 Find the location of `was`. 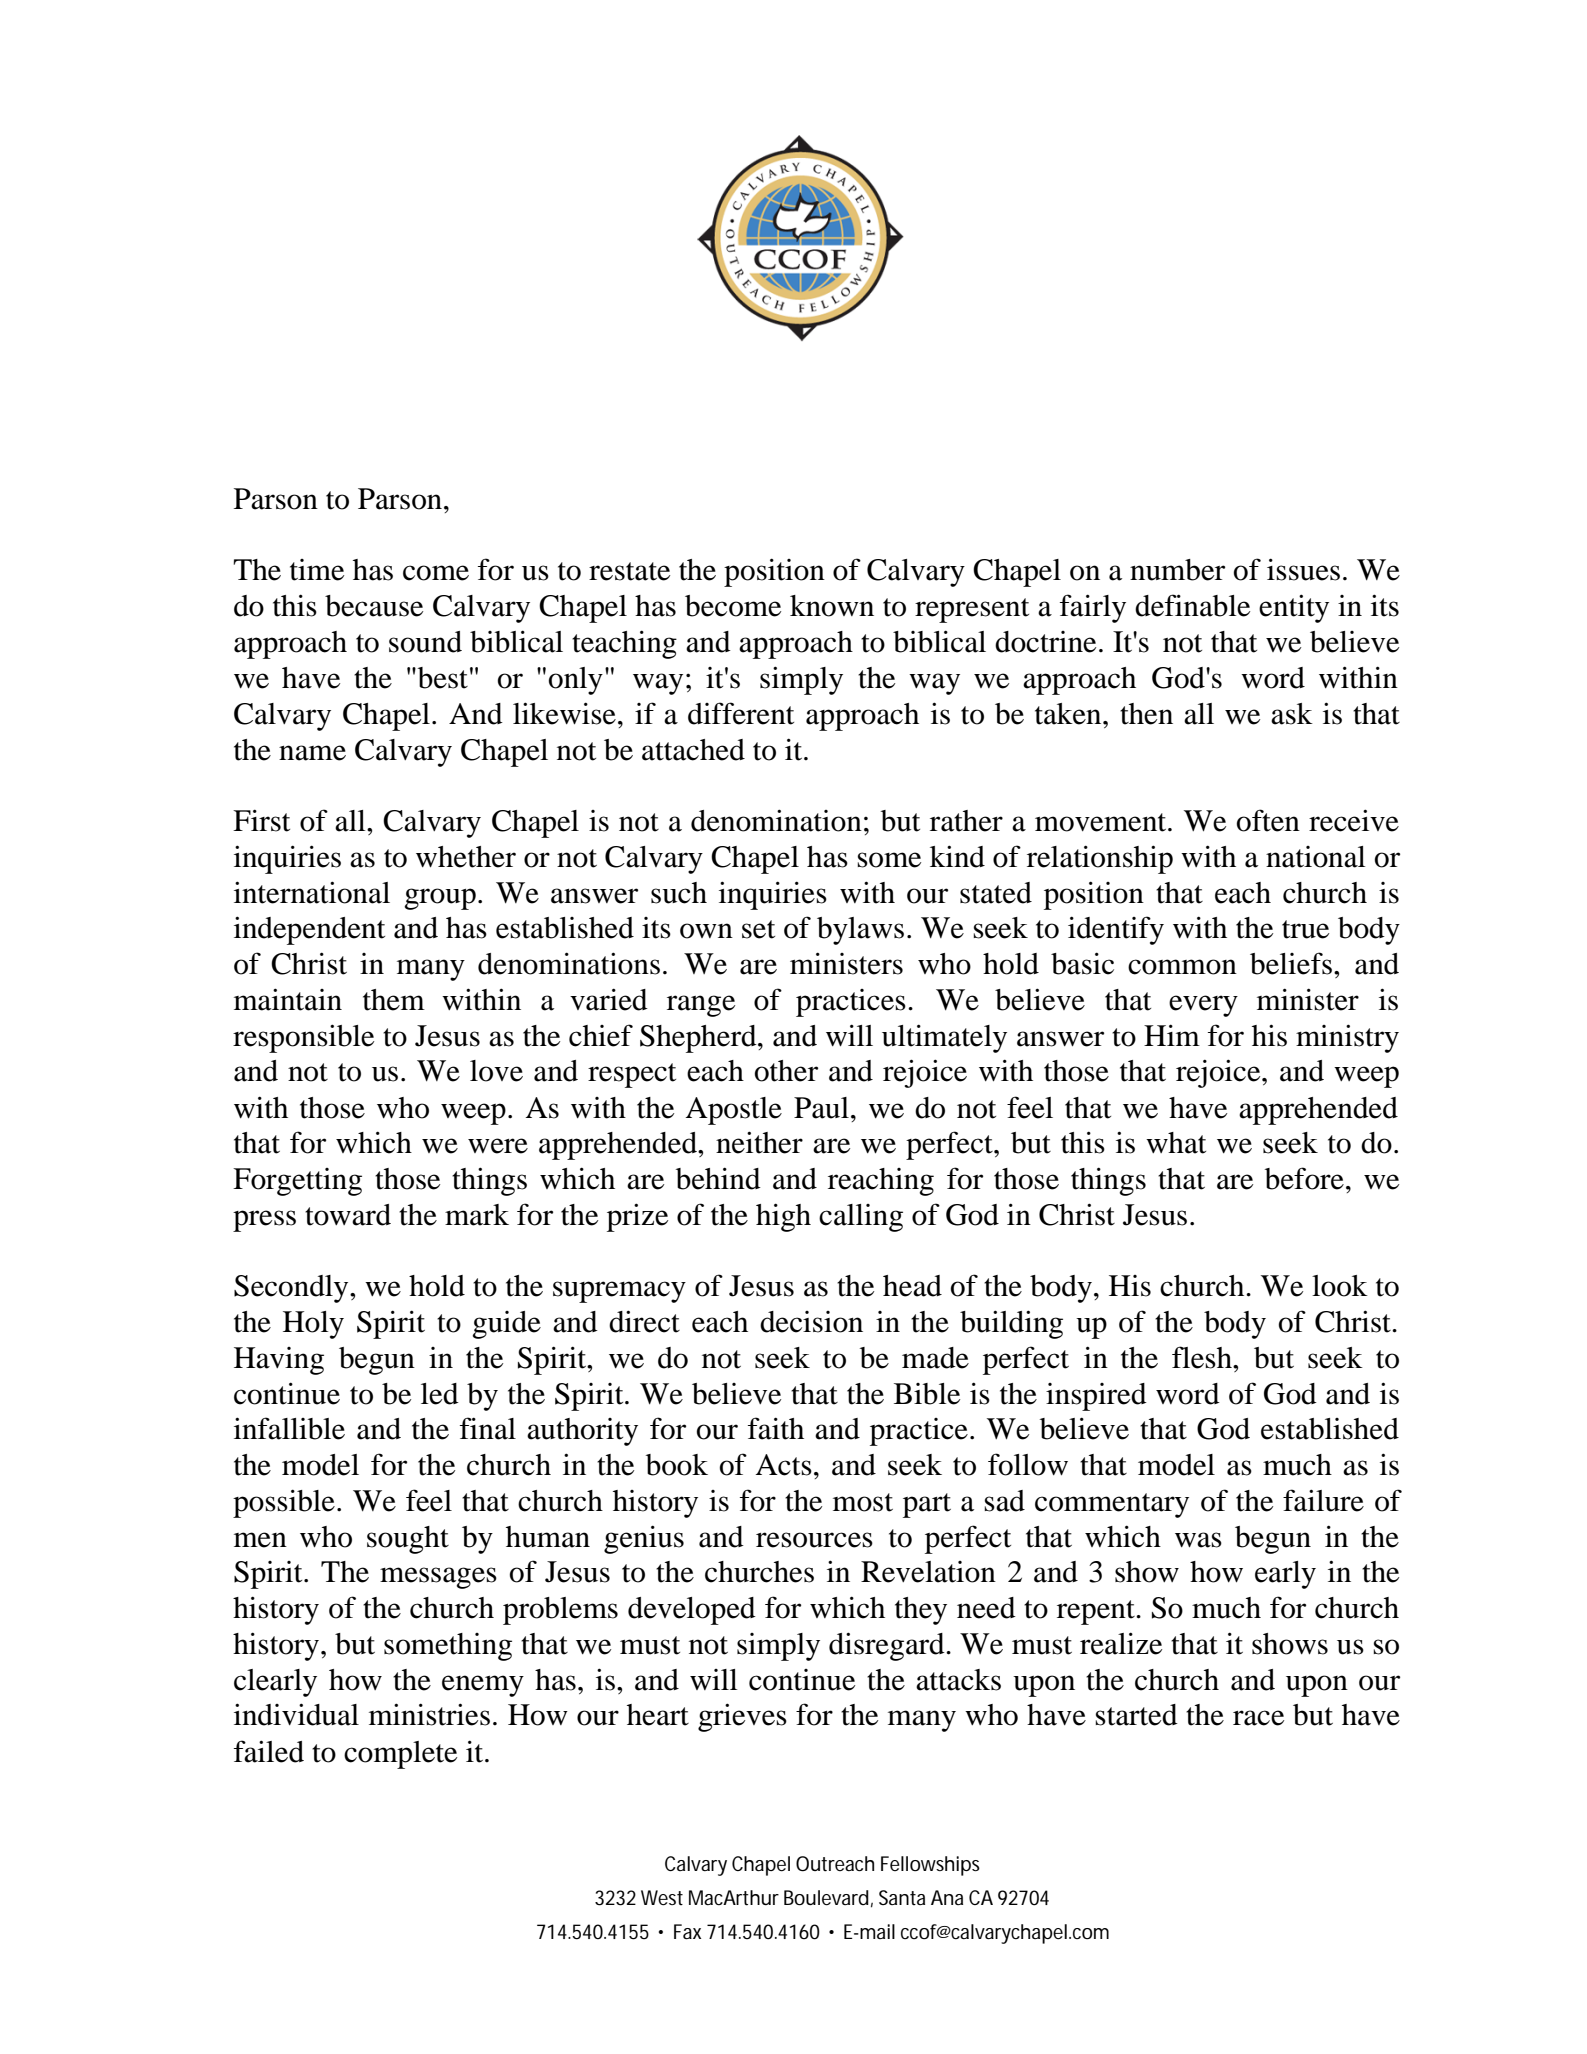

was is located at coordinates (1198, 1540).
